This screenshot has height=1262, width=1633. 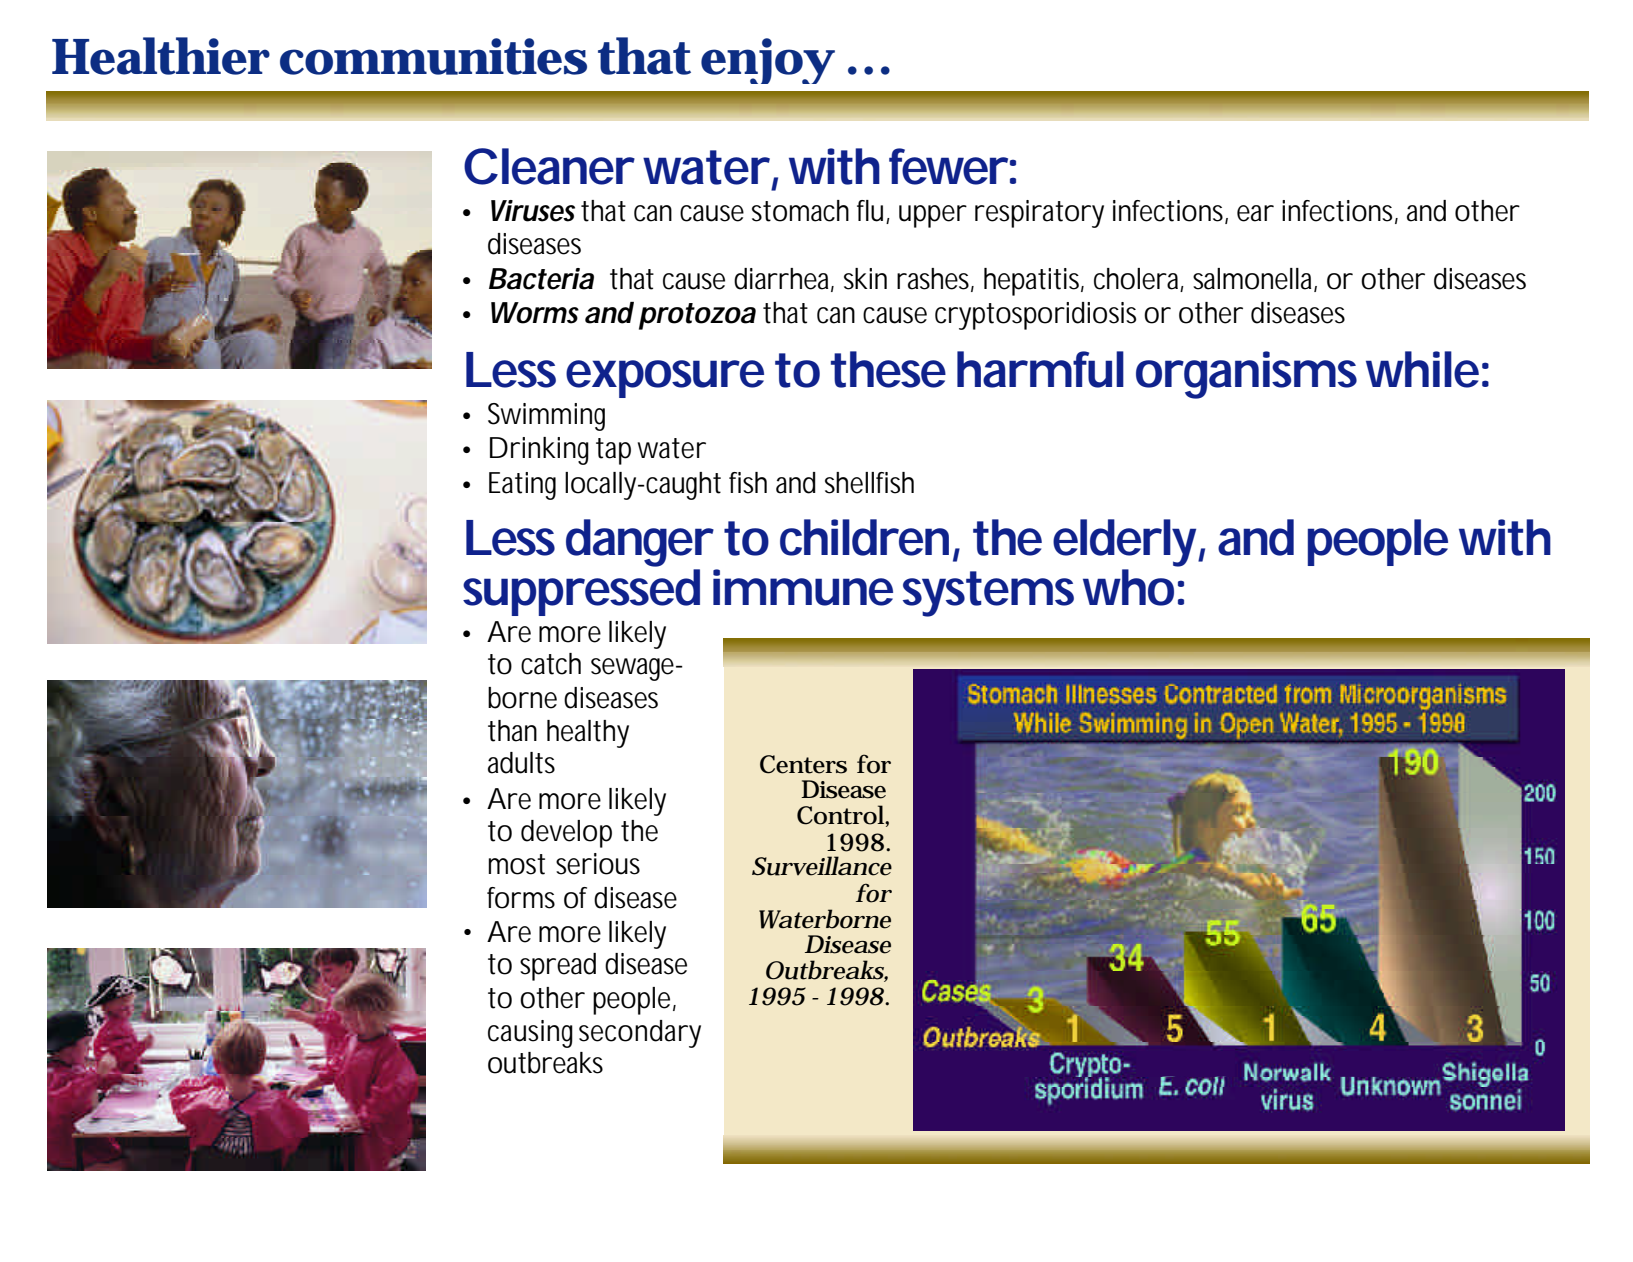 I want to click on Eating, so click(x=522, y=486).
